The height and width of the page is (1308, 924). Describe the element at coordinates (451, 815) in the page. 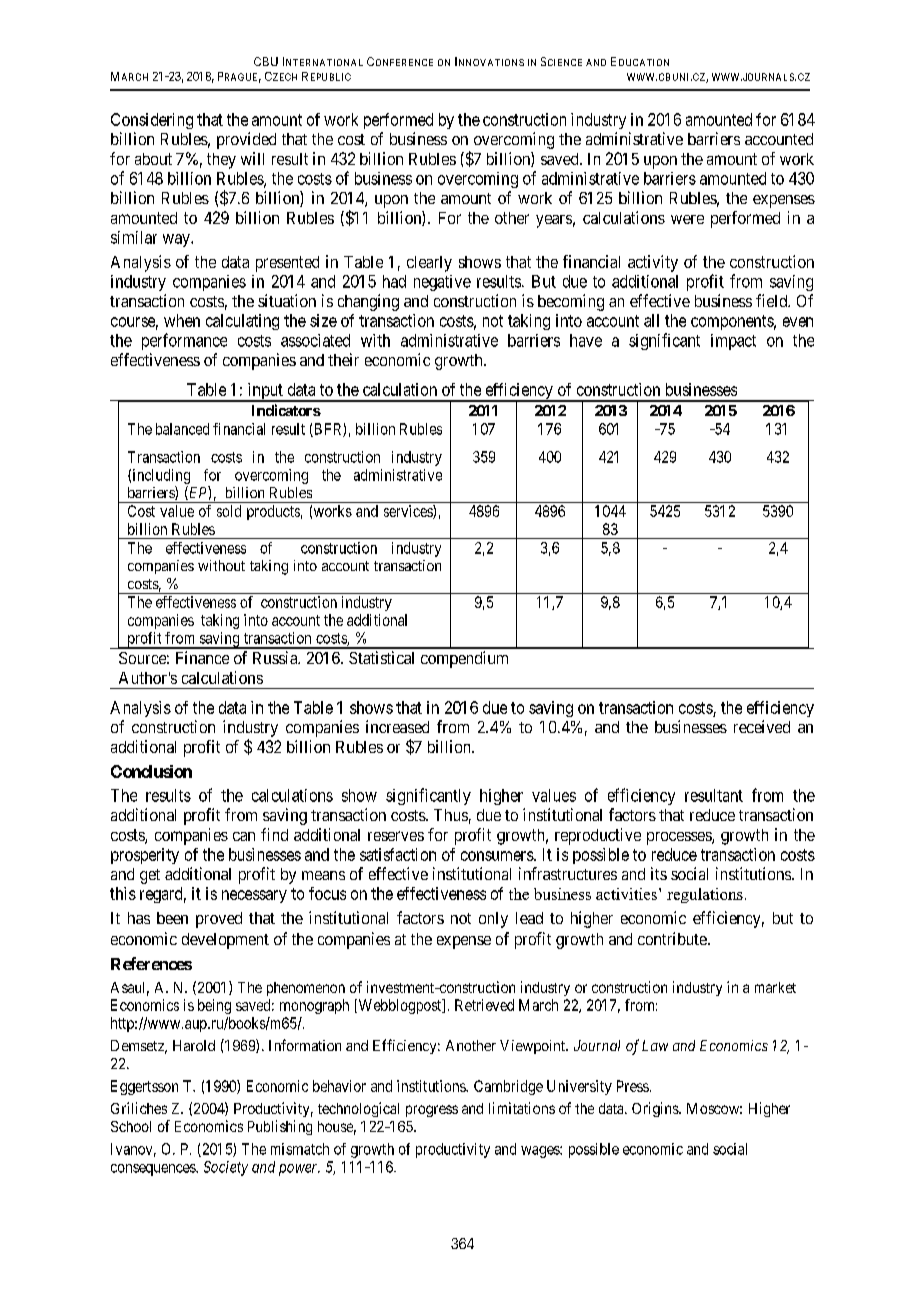

I see `Thus` at that location.
